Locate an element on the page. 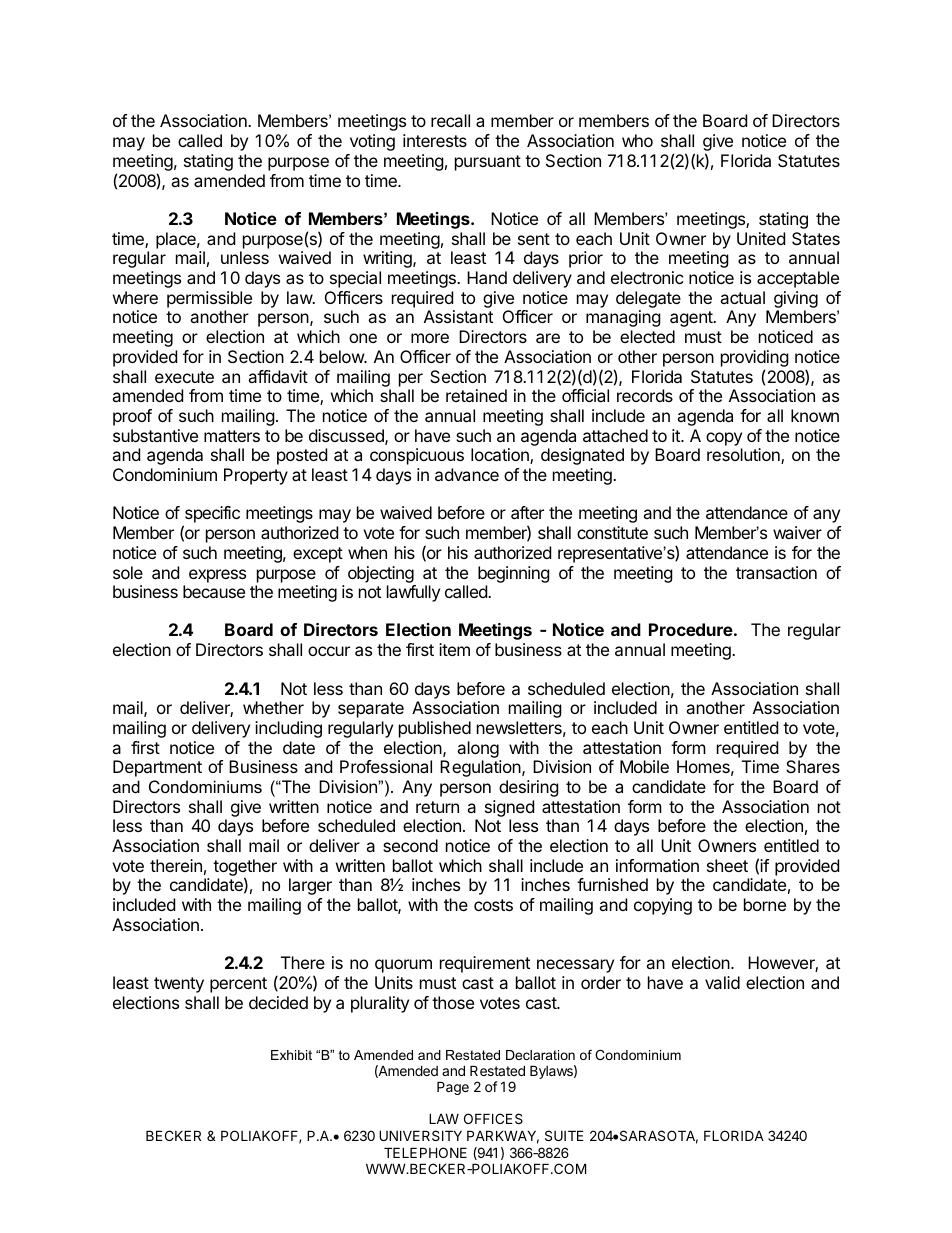 The width and height of the image is (952, 1233). OFFICES is located at coordinates (493, 1118).
